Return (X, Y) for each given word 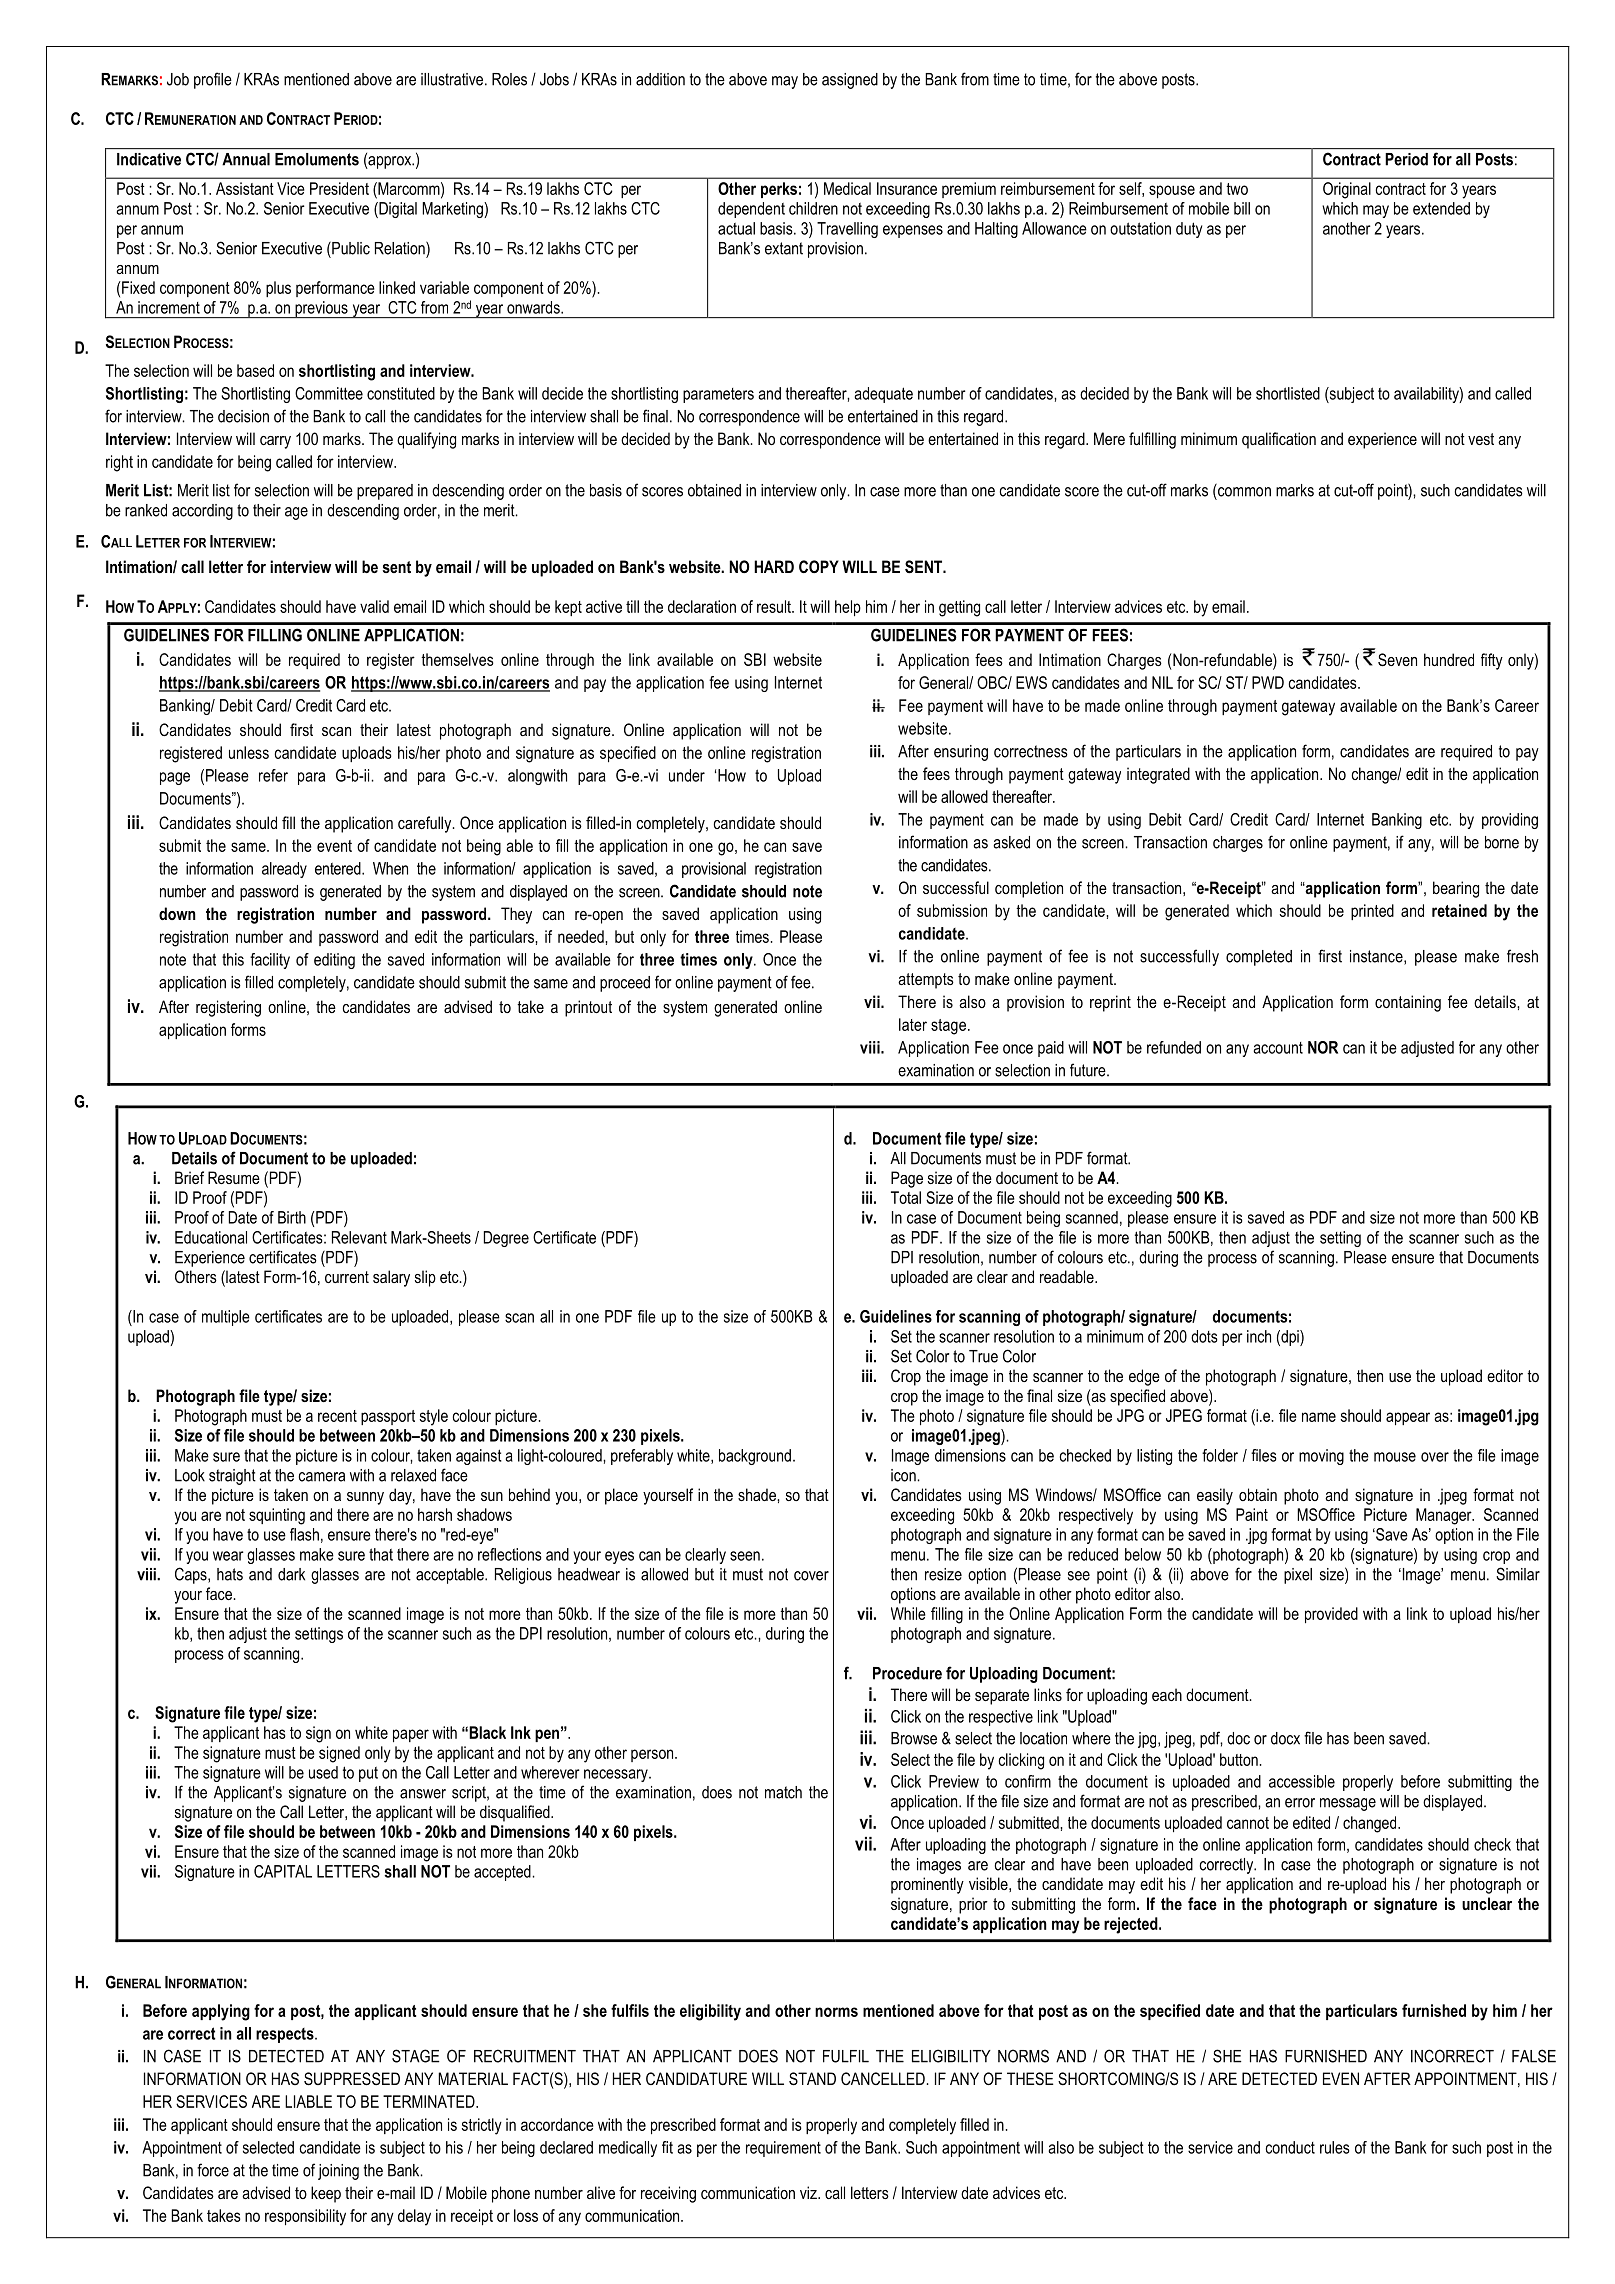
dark (291, 1574)
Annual (246, 159)
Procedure (907, 1673)
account (1278, 1048)
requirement (783, 2149)
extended (1441, 208)
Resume (234, 1177)
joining (338, 2172)
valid (374, 606)
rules (1335, 2147)
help (848, 608)
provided (1331, 1615)
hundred (1449, 659)
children (813, 208)
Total (906, 1197)
